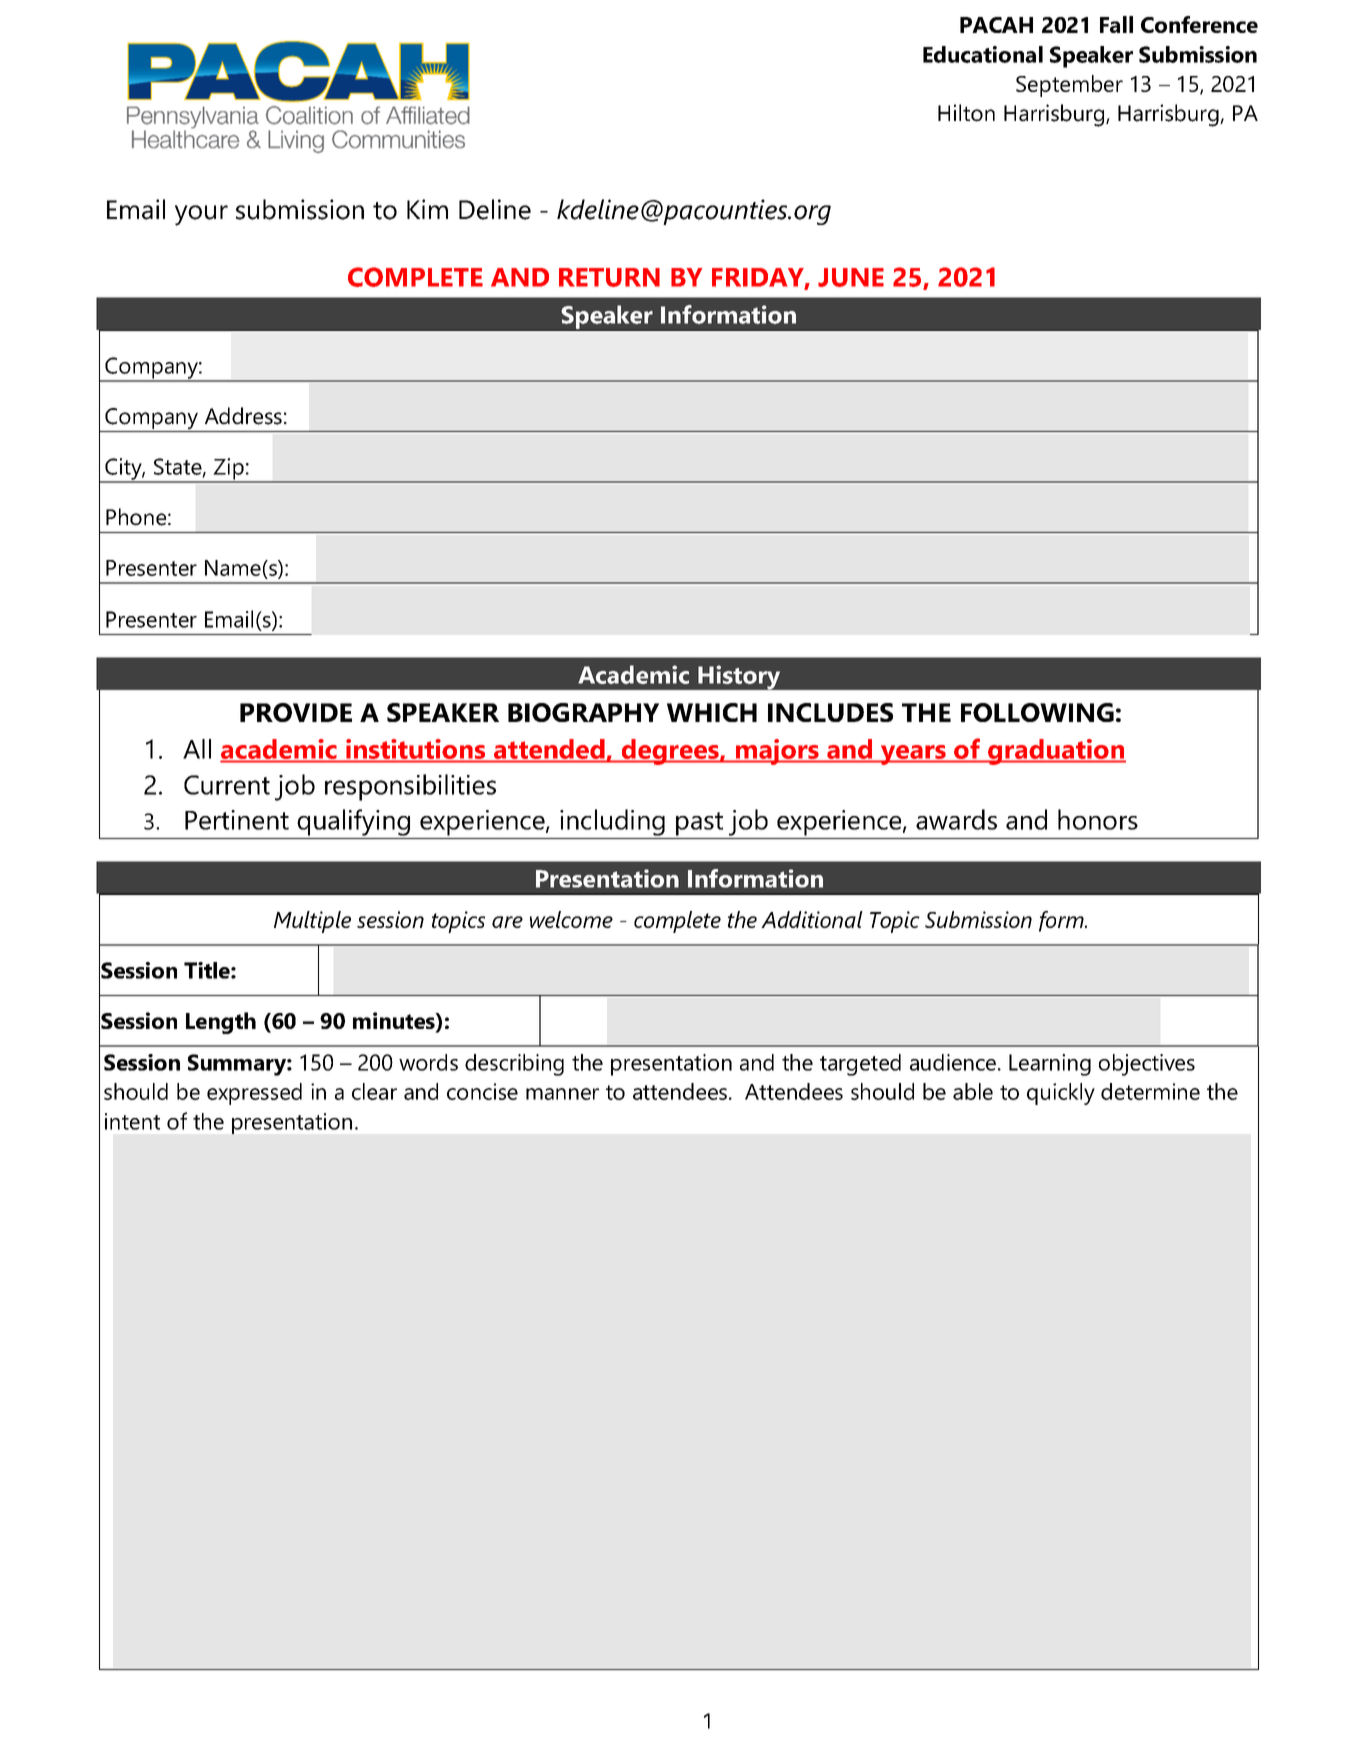 Image resolution: width=1357 pixels, height=1755 pixels. Describe the element at coordinates (296, 712) in the screenshot. I see `PROVIDE` at that location.
